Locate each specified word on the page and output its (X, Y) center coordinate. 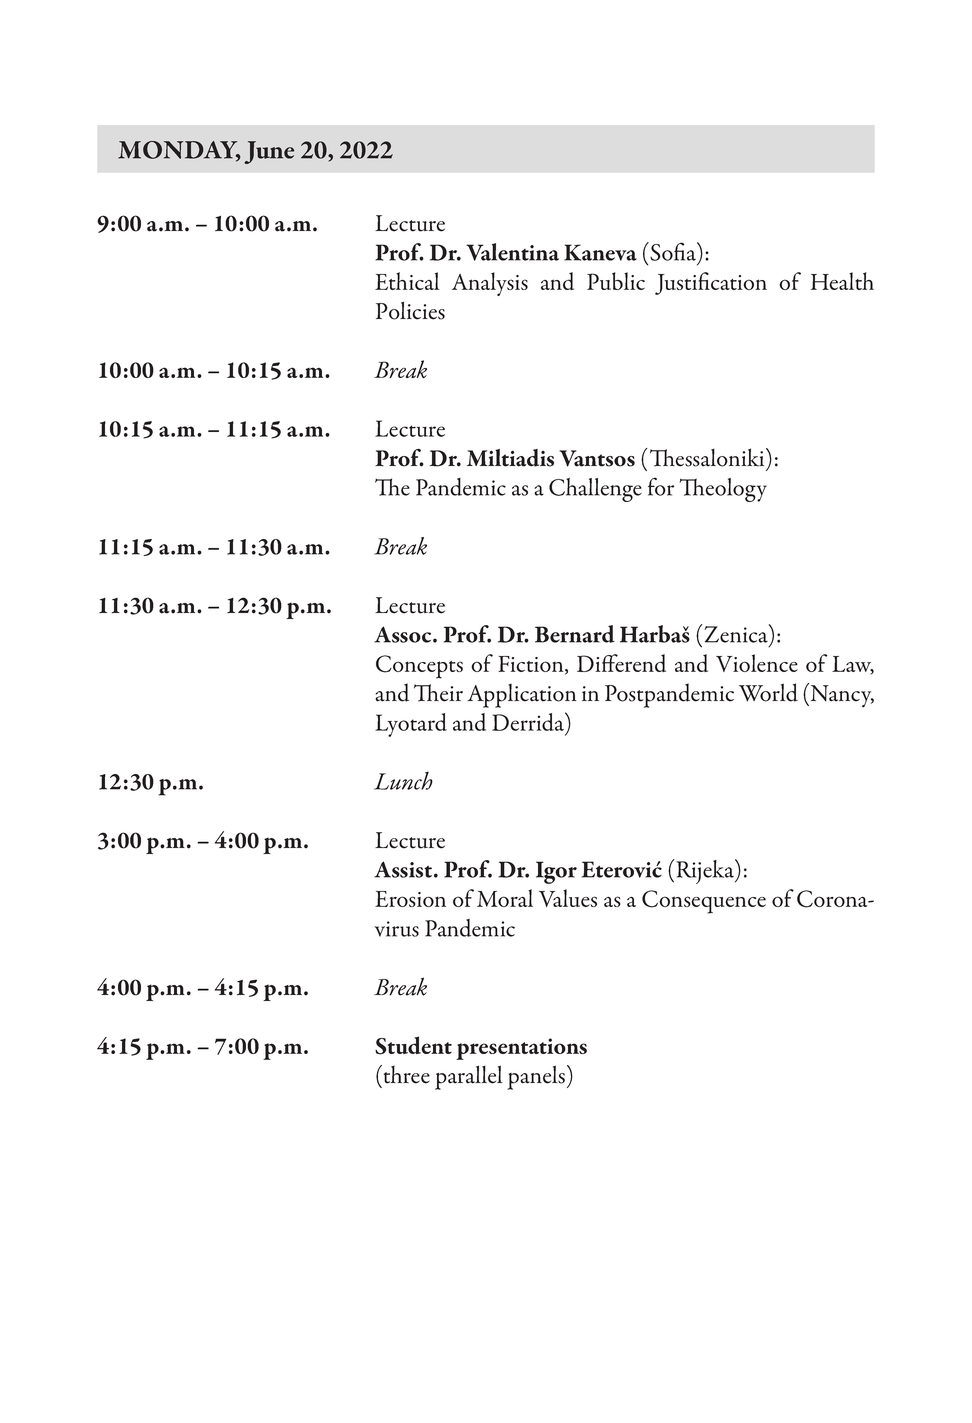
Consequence (704, 902)
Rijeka (706, 871)
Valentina (512, 252)
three (405, 1074)
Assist (403, 869)
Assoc (404, 634)
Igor (556, 872)
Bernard (575, 634)
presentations (521, 1049)
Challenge (595, 490)
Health (842, 281)
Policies (410, 310)
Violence (757, 663)
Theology (723, 490)
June (269, 152)
